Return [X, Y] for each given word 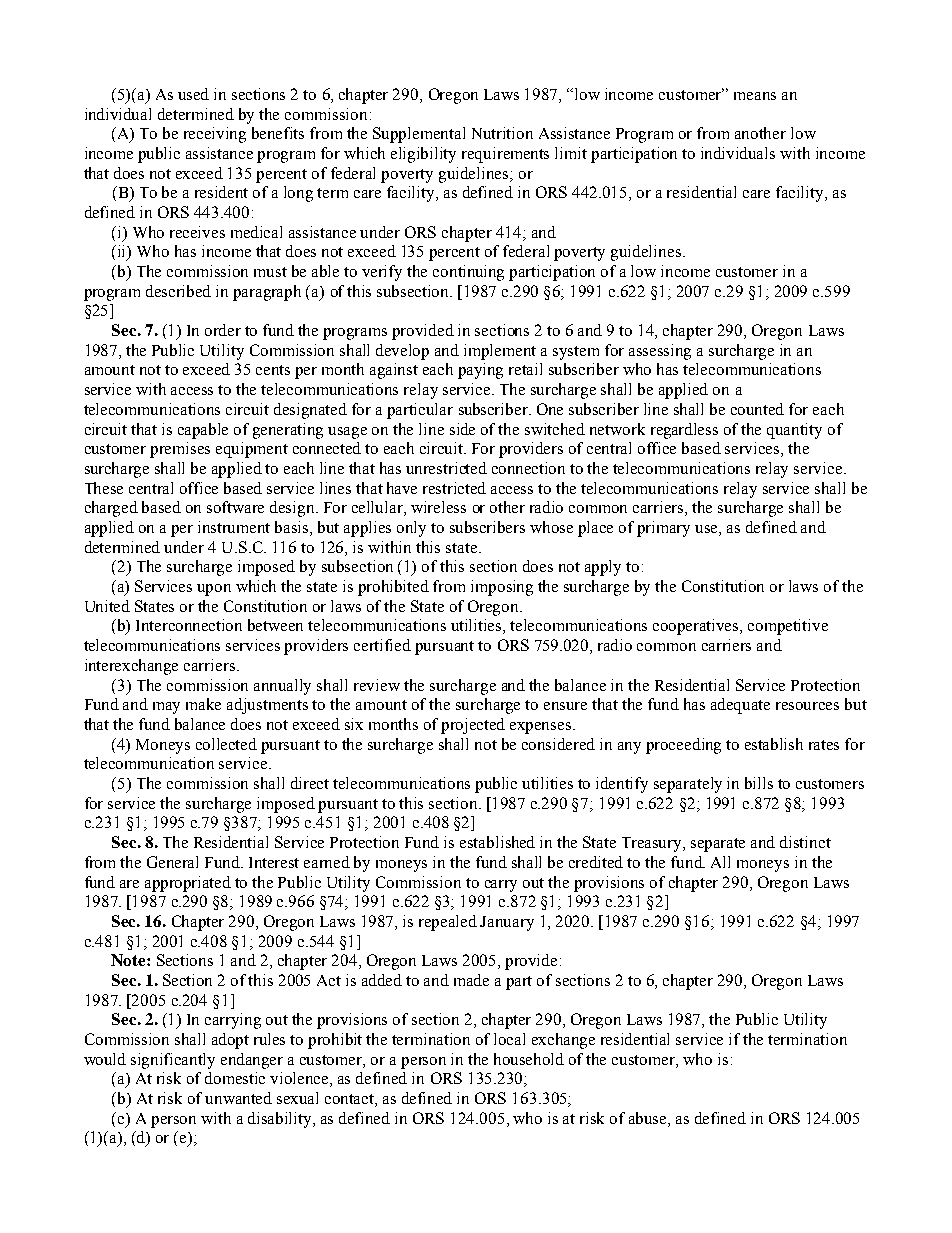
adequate [740, 706]
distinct [805, 842]
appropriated [188, 884]
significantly [173, 1061]
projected [473, 726]
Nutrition [502, 133]
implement [500, 352]
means [755, 96]
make [203, 704]
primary [663, 529]
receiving [215, 135]
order [223, 330]
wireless [438, 507]
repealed [448, 923]
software [235, 507]
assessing [660, 352]
